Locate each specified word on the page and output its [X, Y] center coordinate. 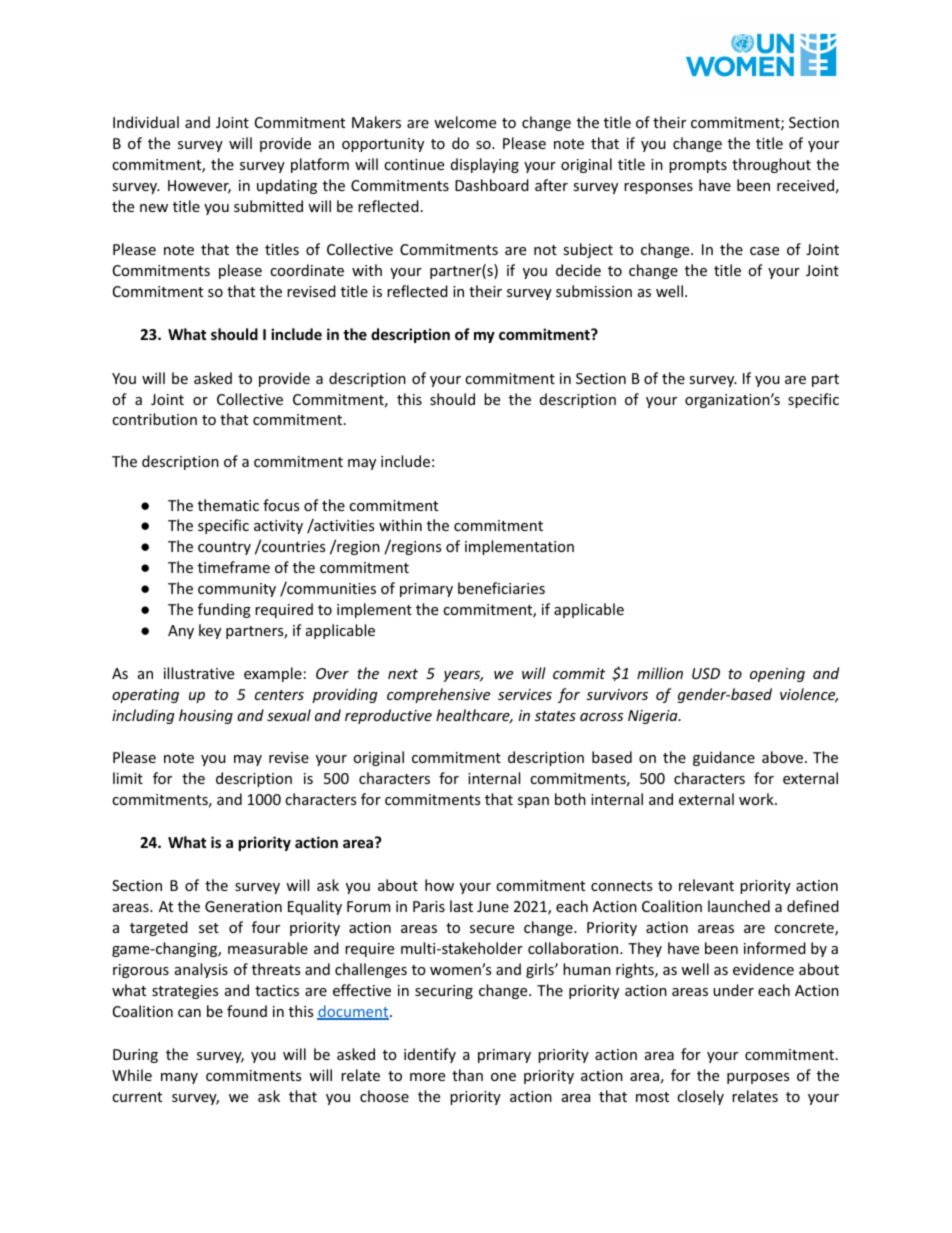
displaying [485, 165]
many [179, 1078]
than [467, 1075]
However [199, 187]
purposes [758, 1078]
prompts [698, 166]
